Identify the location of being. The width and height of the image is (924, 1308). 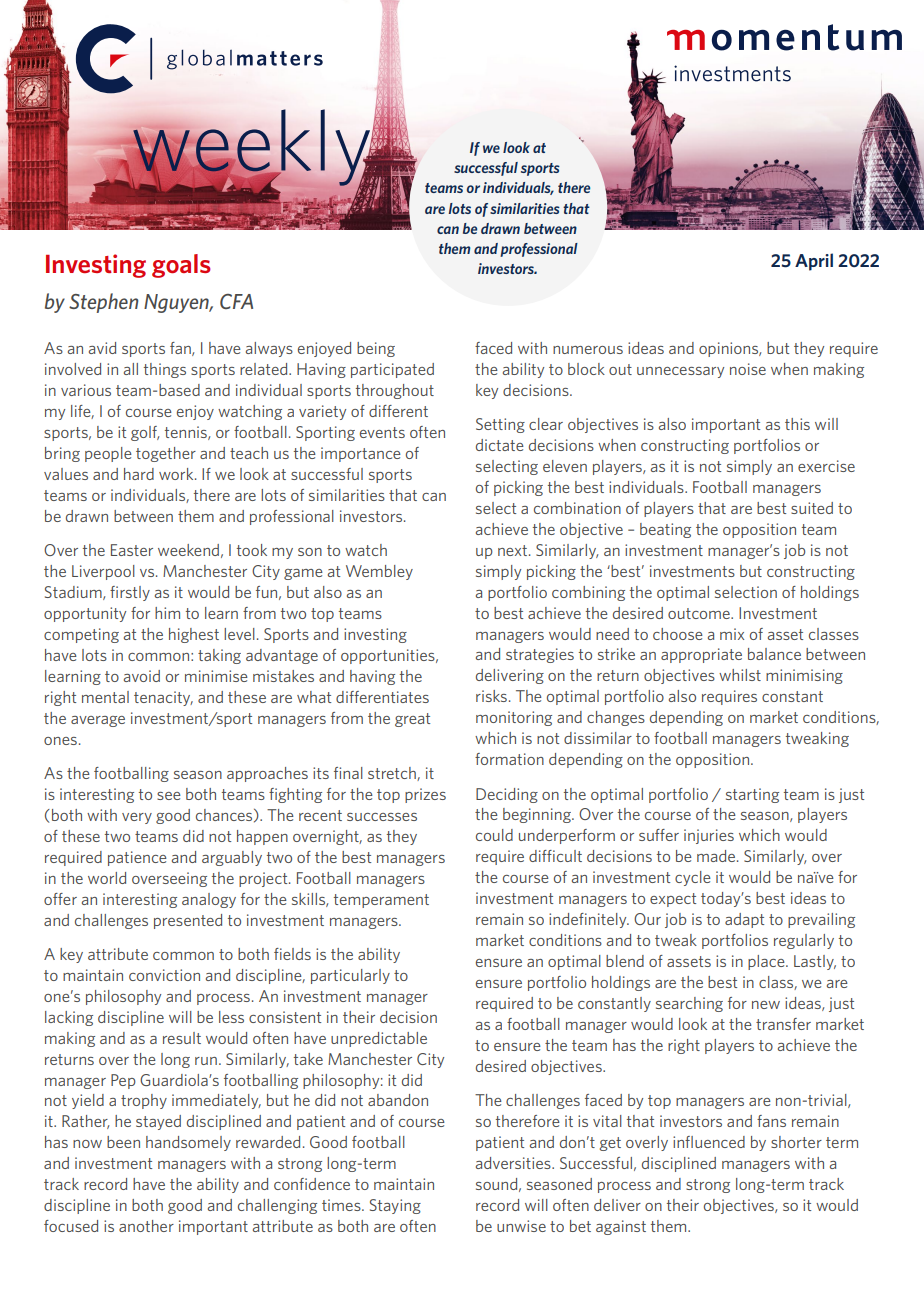
(376, 349).
